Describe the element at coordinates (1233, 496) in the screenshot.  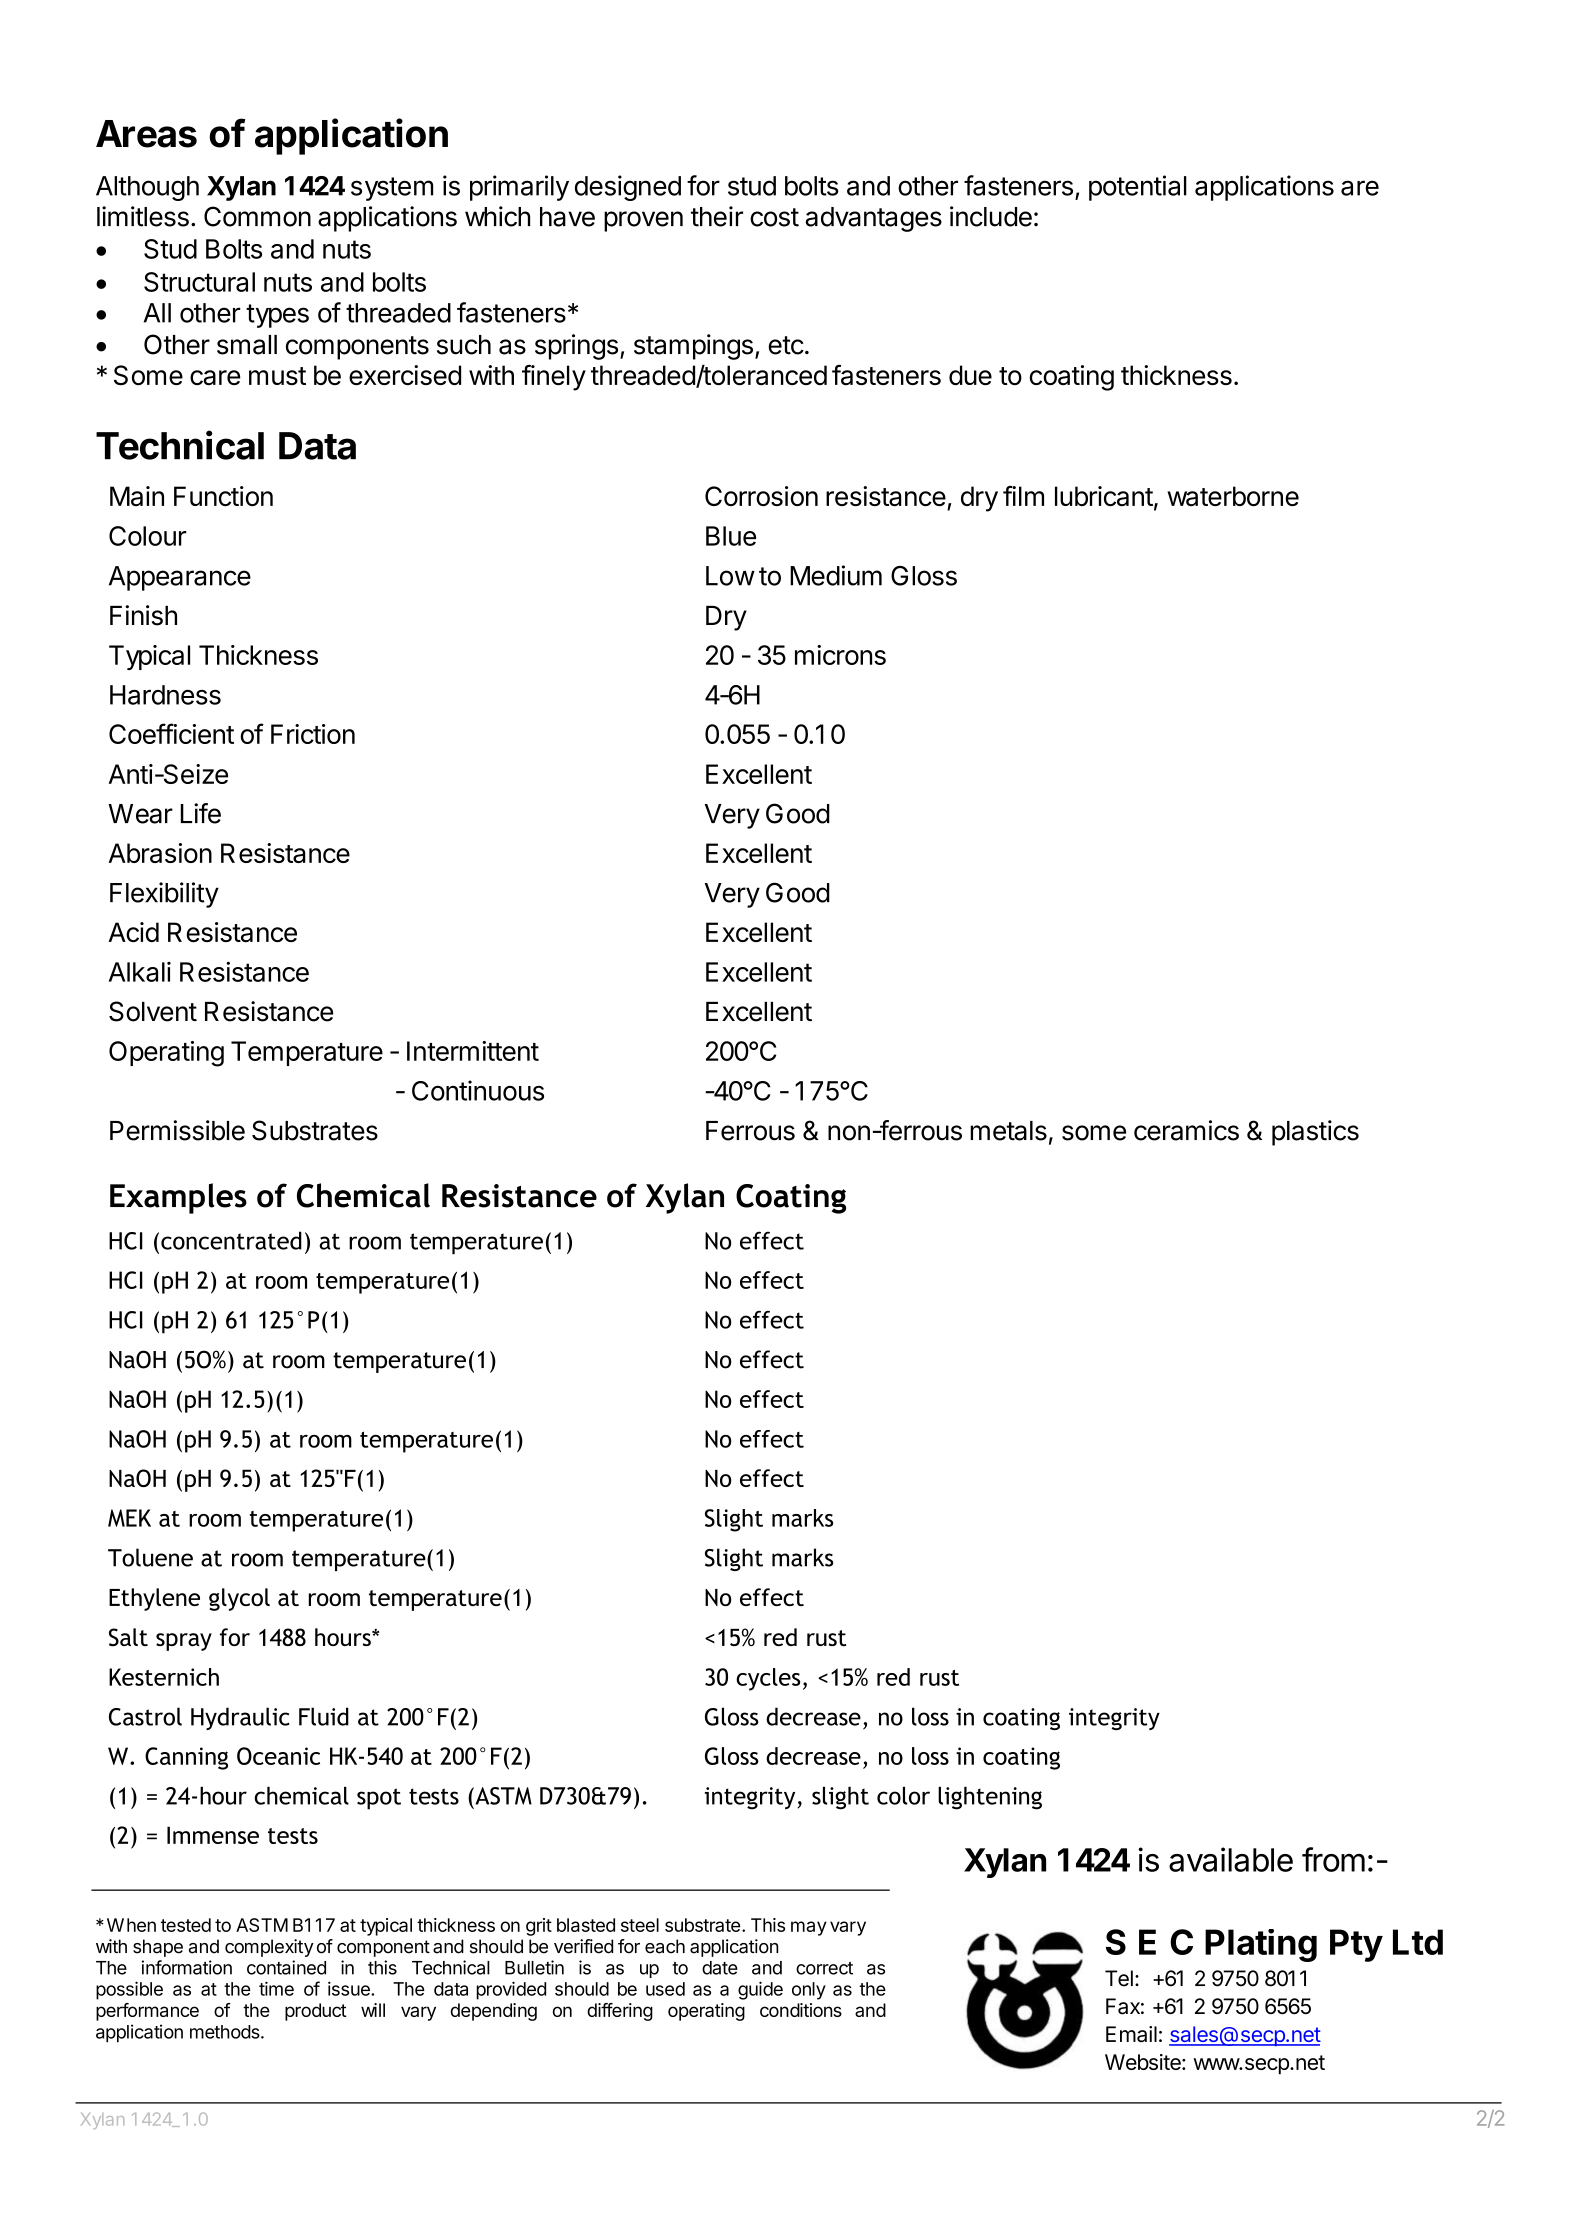
I see `waterborne` at that location.
